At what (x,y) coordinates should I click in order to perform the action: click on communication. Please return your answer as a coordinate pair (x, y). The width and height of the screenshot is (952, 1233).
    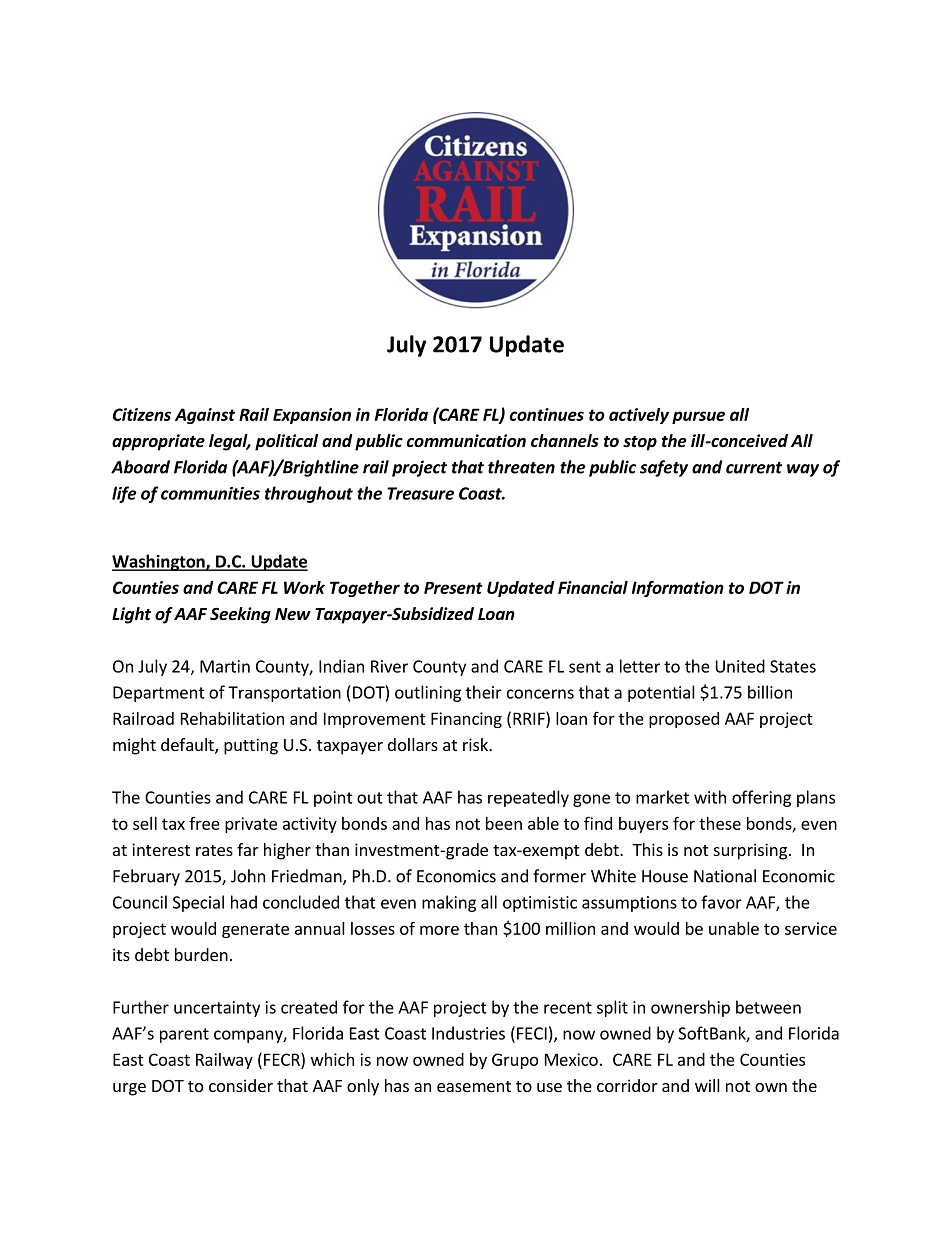
    Looking at the image, I should click on (466, 441).
